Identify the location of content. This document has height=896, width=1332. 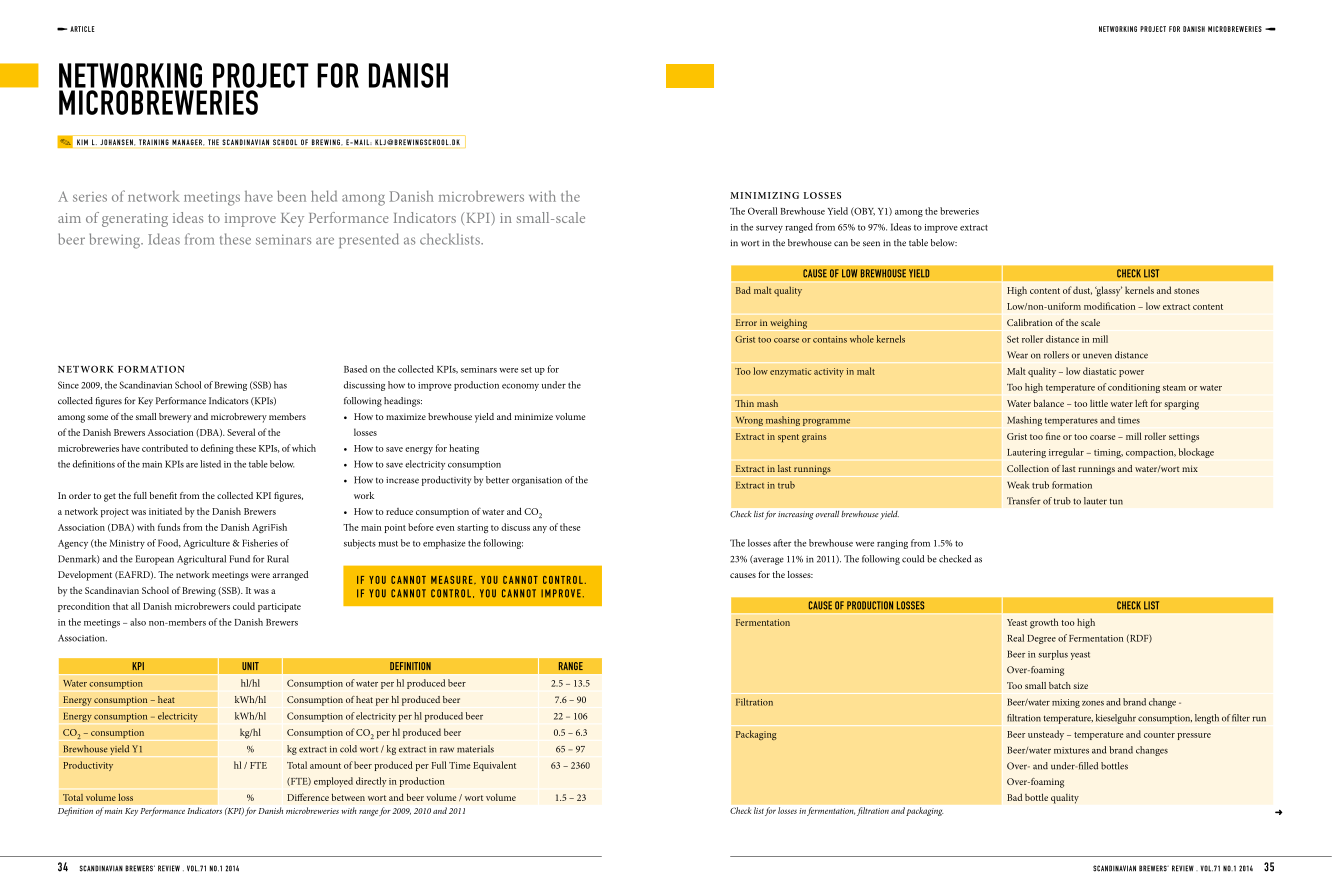
(1208, 307).
